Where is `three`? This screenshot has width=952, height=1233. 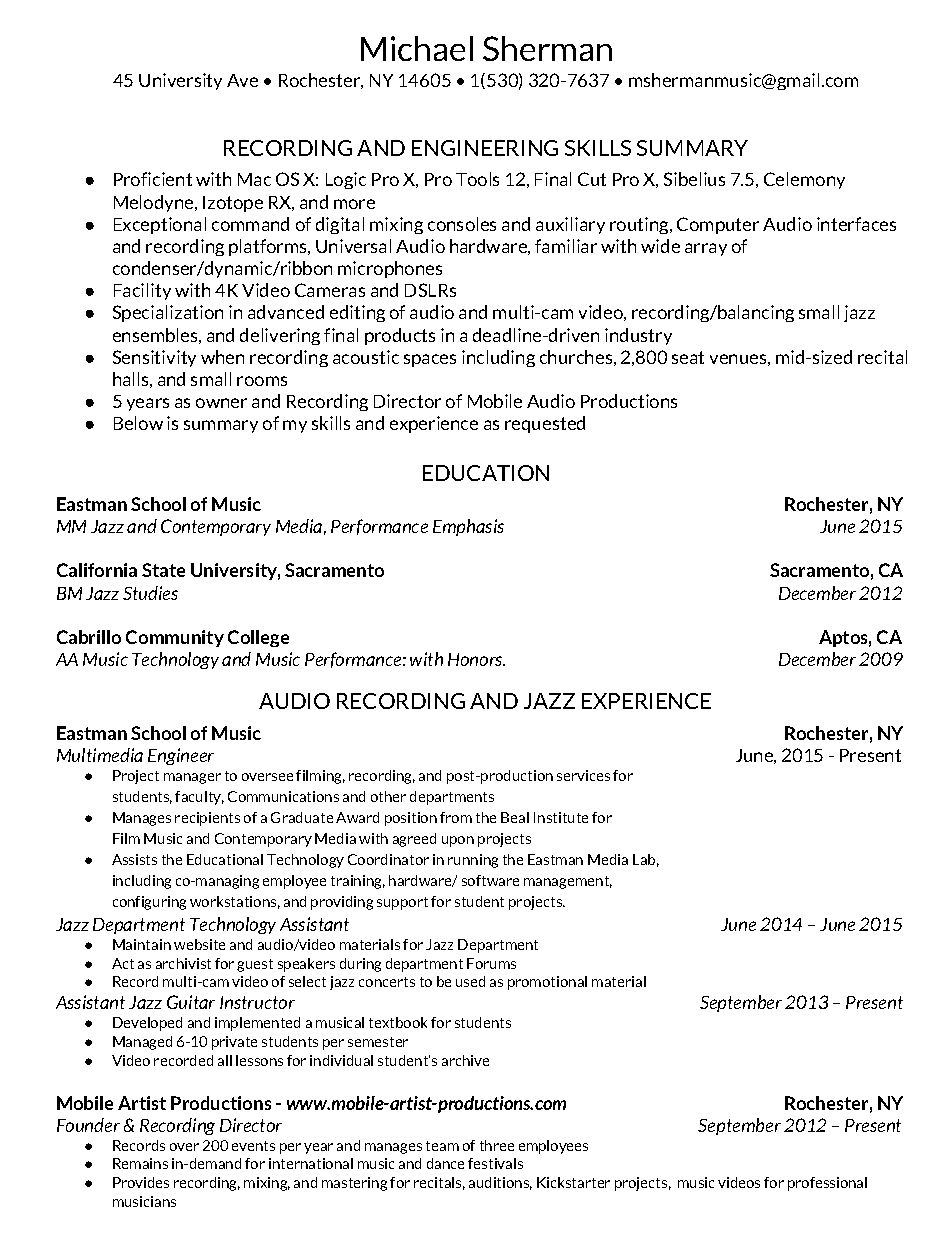
three is located at coordinates (497, 1145).
